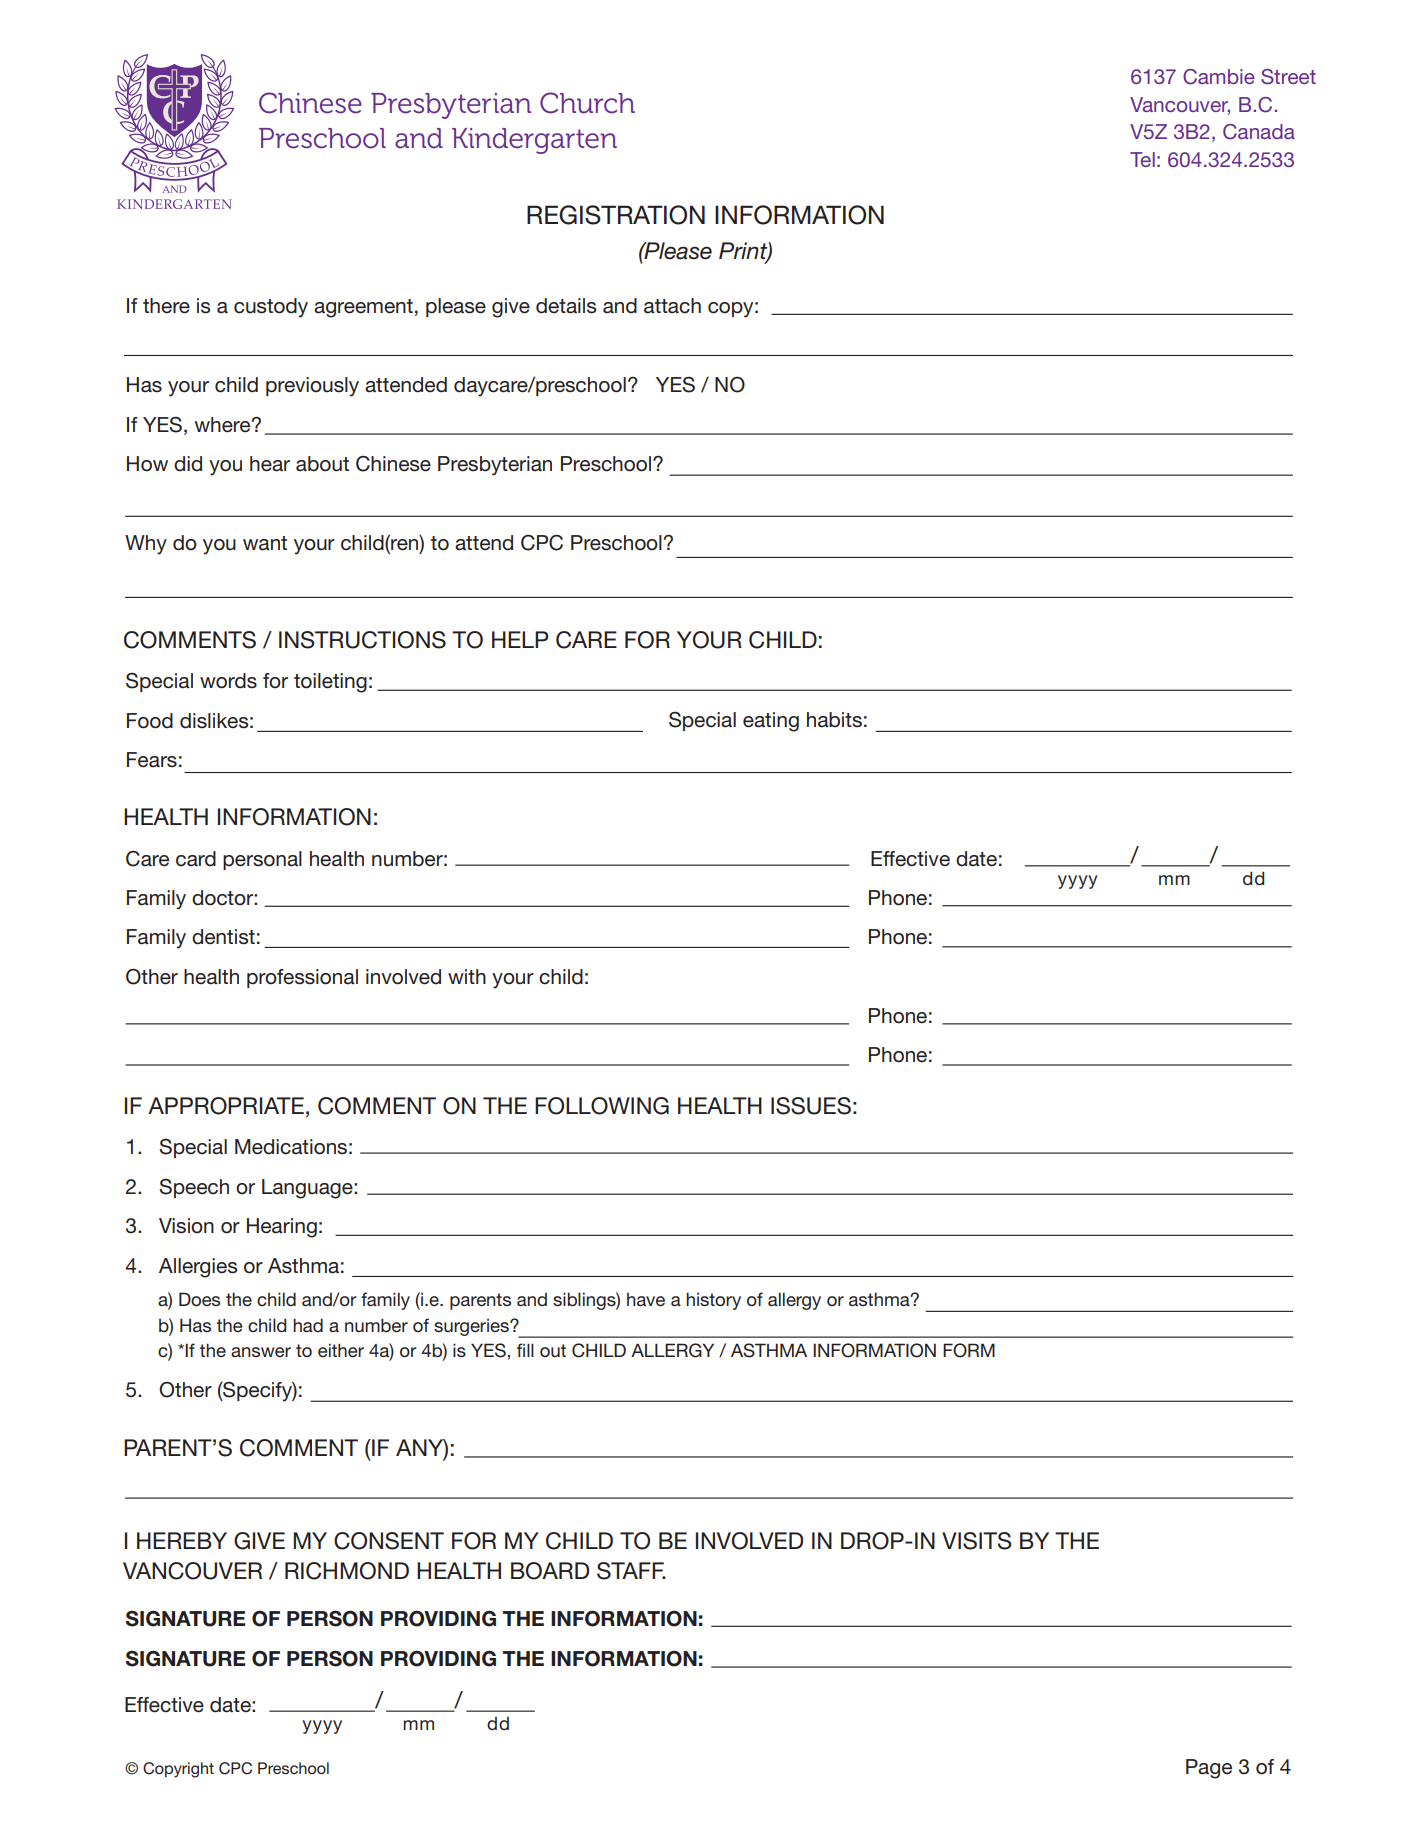 This image has width=1418, height=1835. Describe the element at coordinates (587, 103) in the image. I see `Church` at that location.
